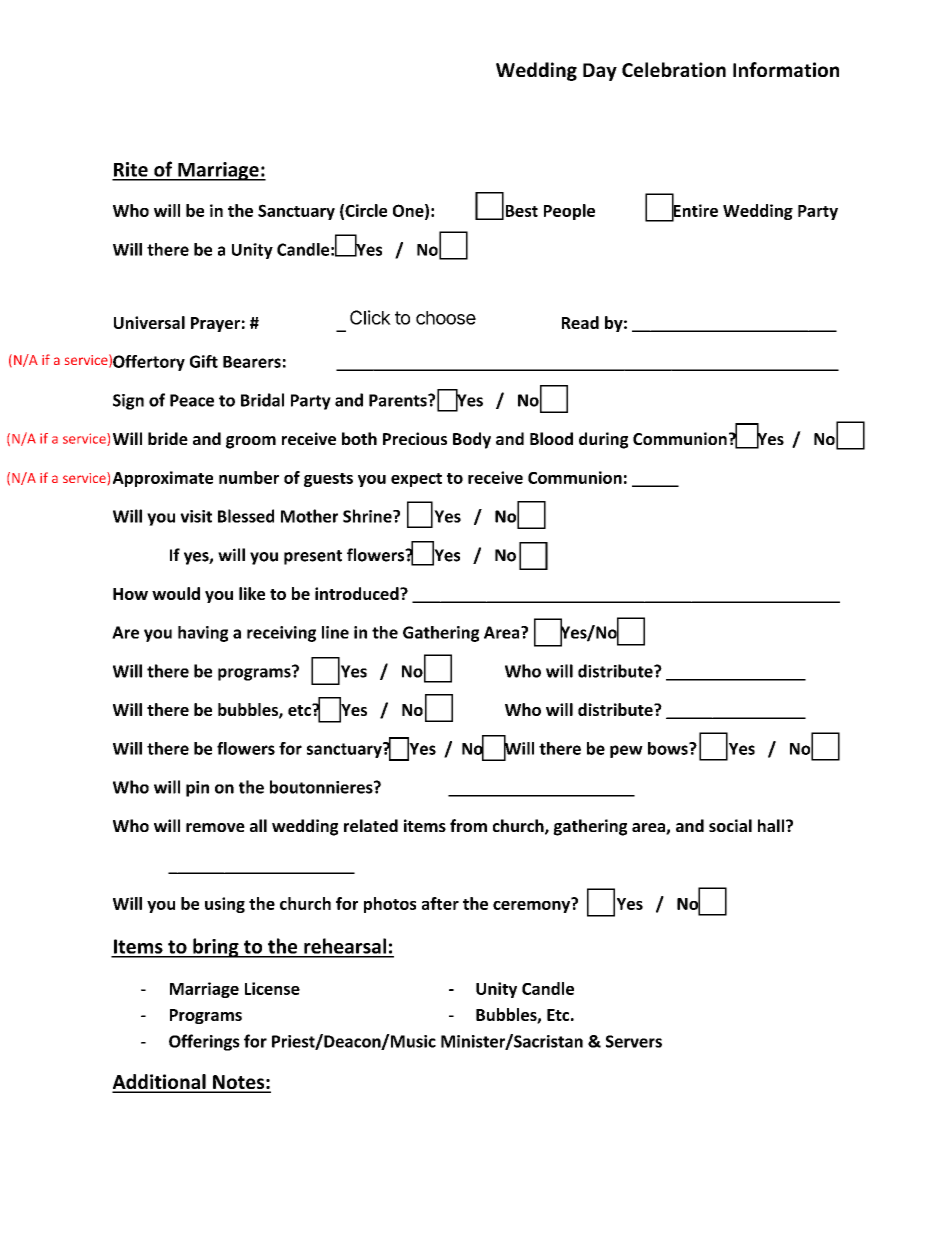 Image resolution: width=952 pixels, height=1233 pixels. I want to click on Universal, so click(149, 322).
